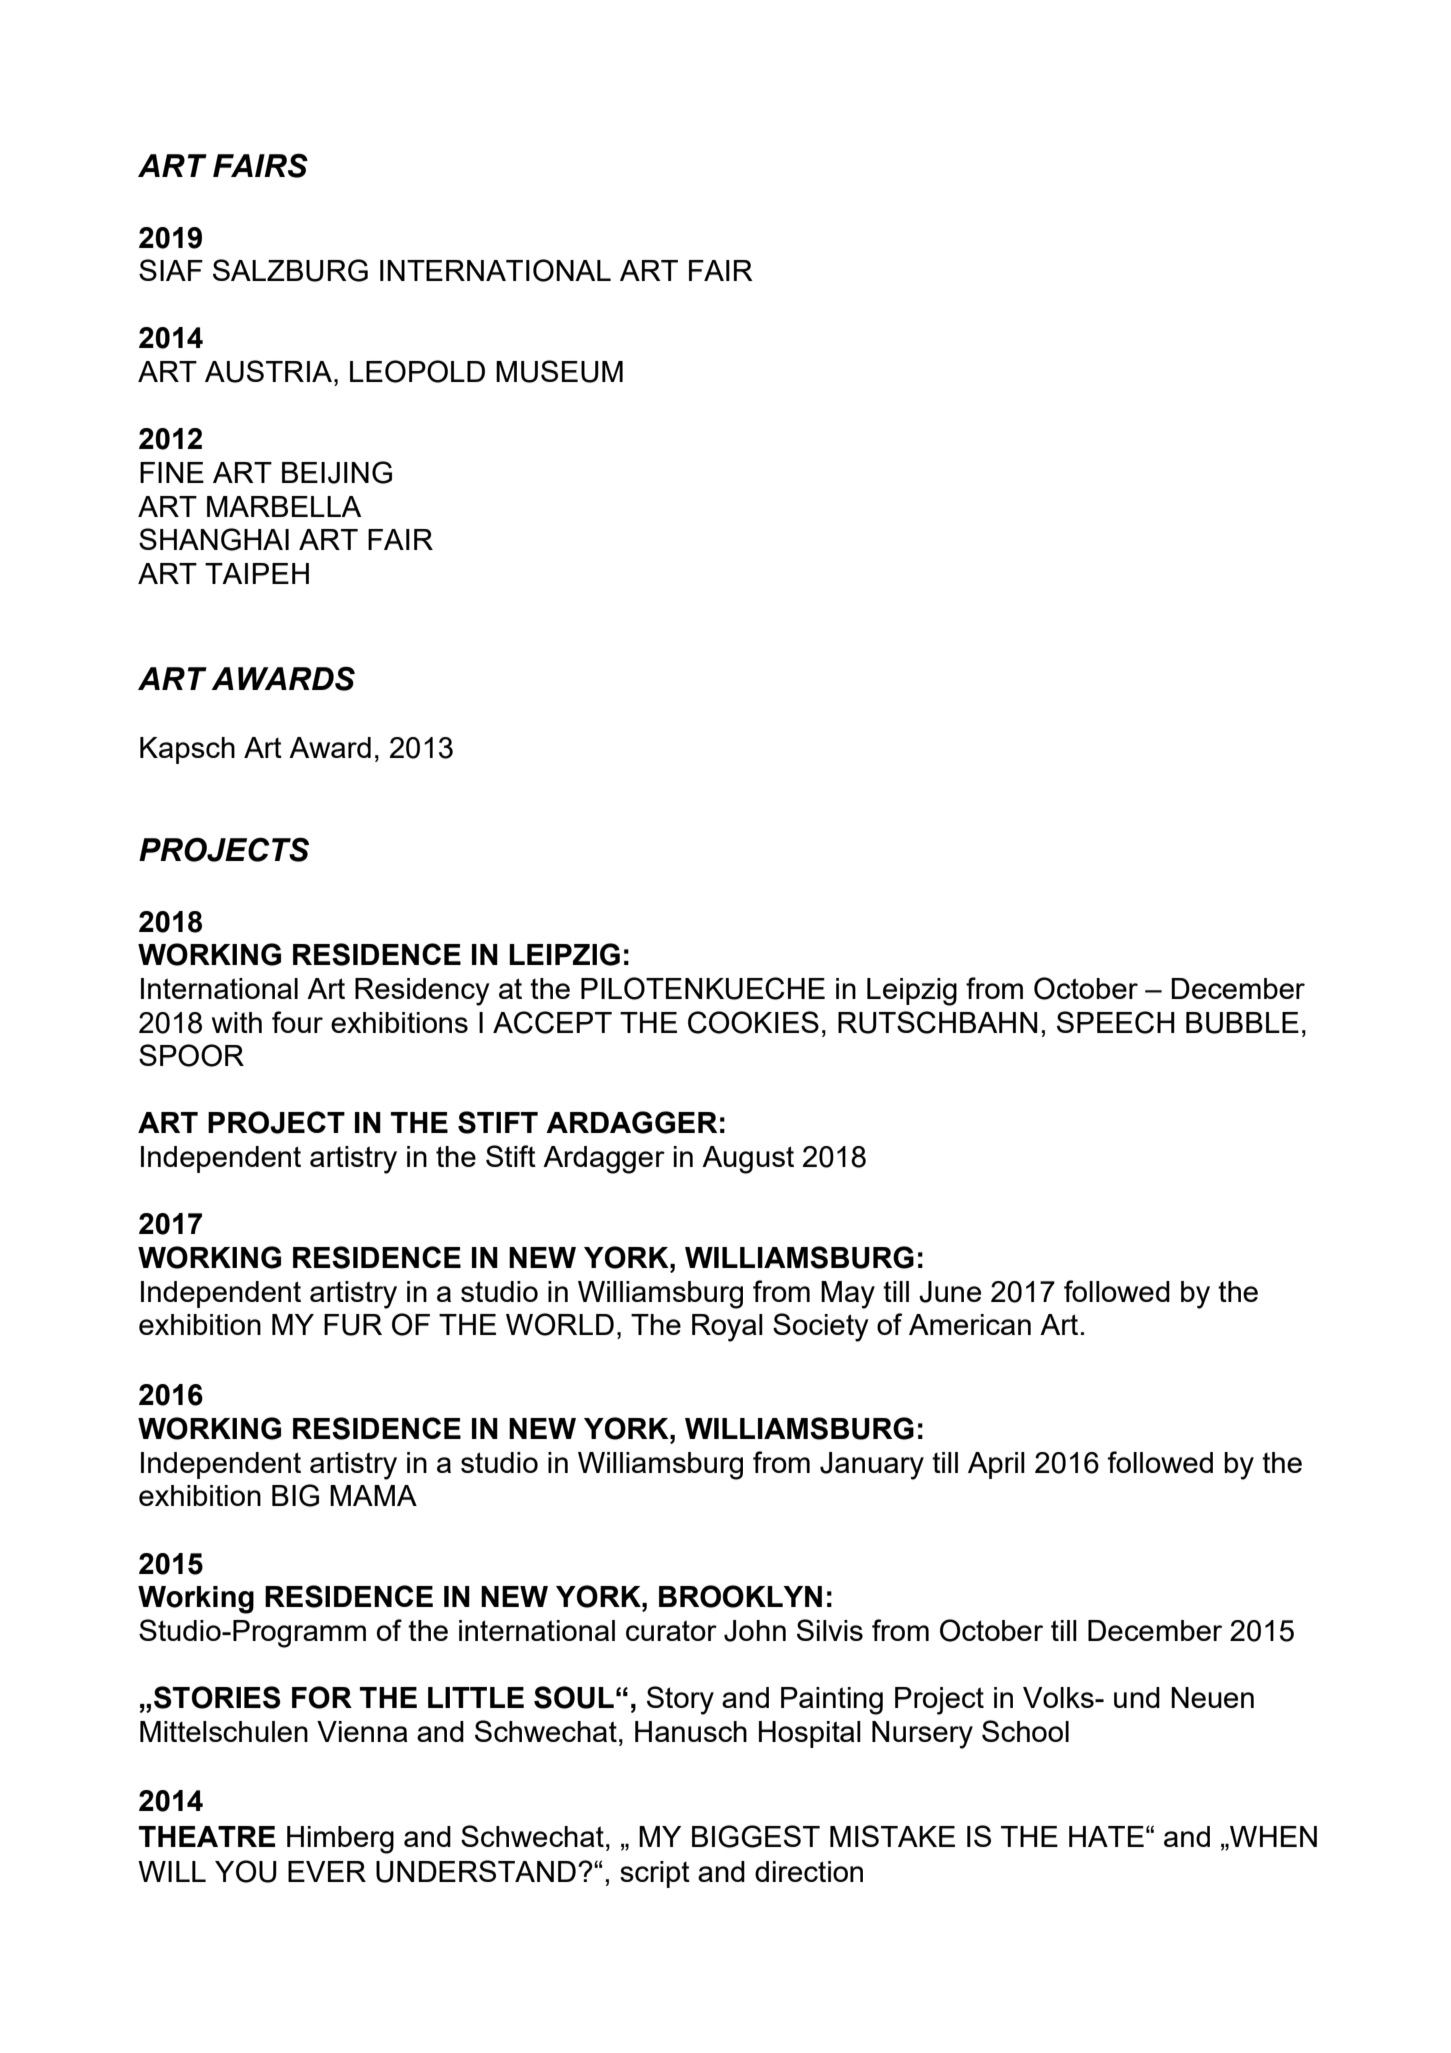  Describe the element at coordinates (373, 1495) in the page. I see `MAMA` at that location.
